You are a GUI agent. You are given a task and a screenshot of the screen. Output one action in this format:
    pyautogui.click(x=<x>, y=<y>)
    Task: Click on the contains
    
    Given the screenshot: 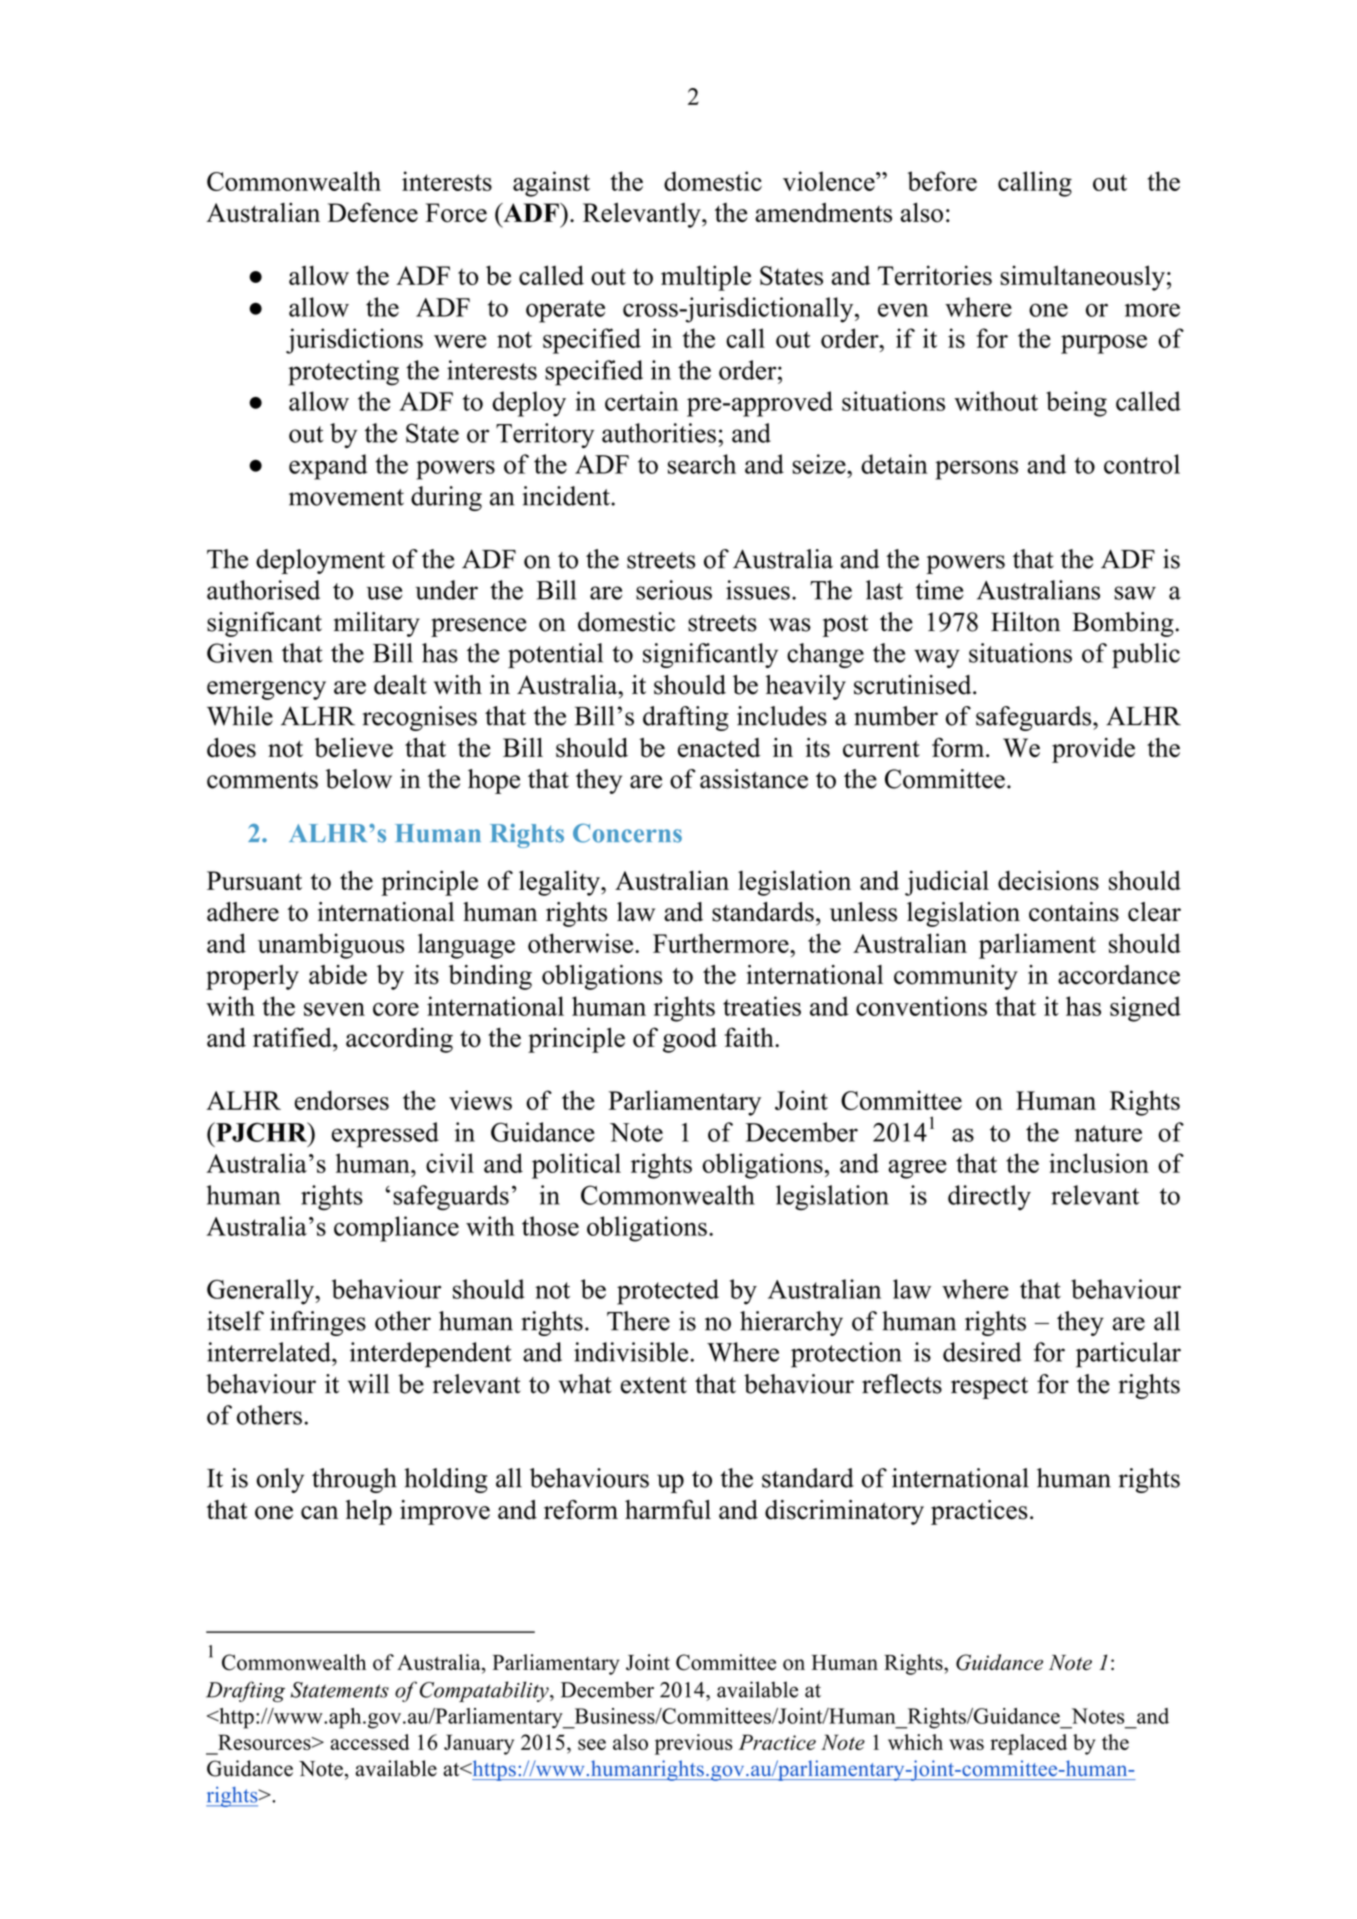 What is the action you would take?
    pyautogui.click(x=1074, y=912)
